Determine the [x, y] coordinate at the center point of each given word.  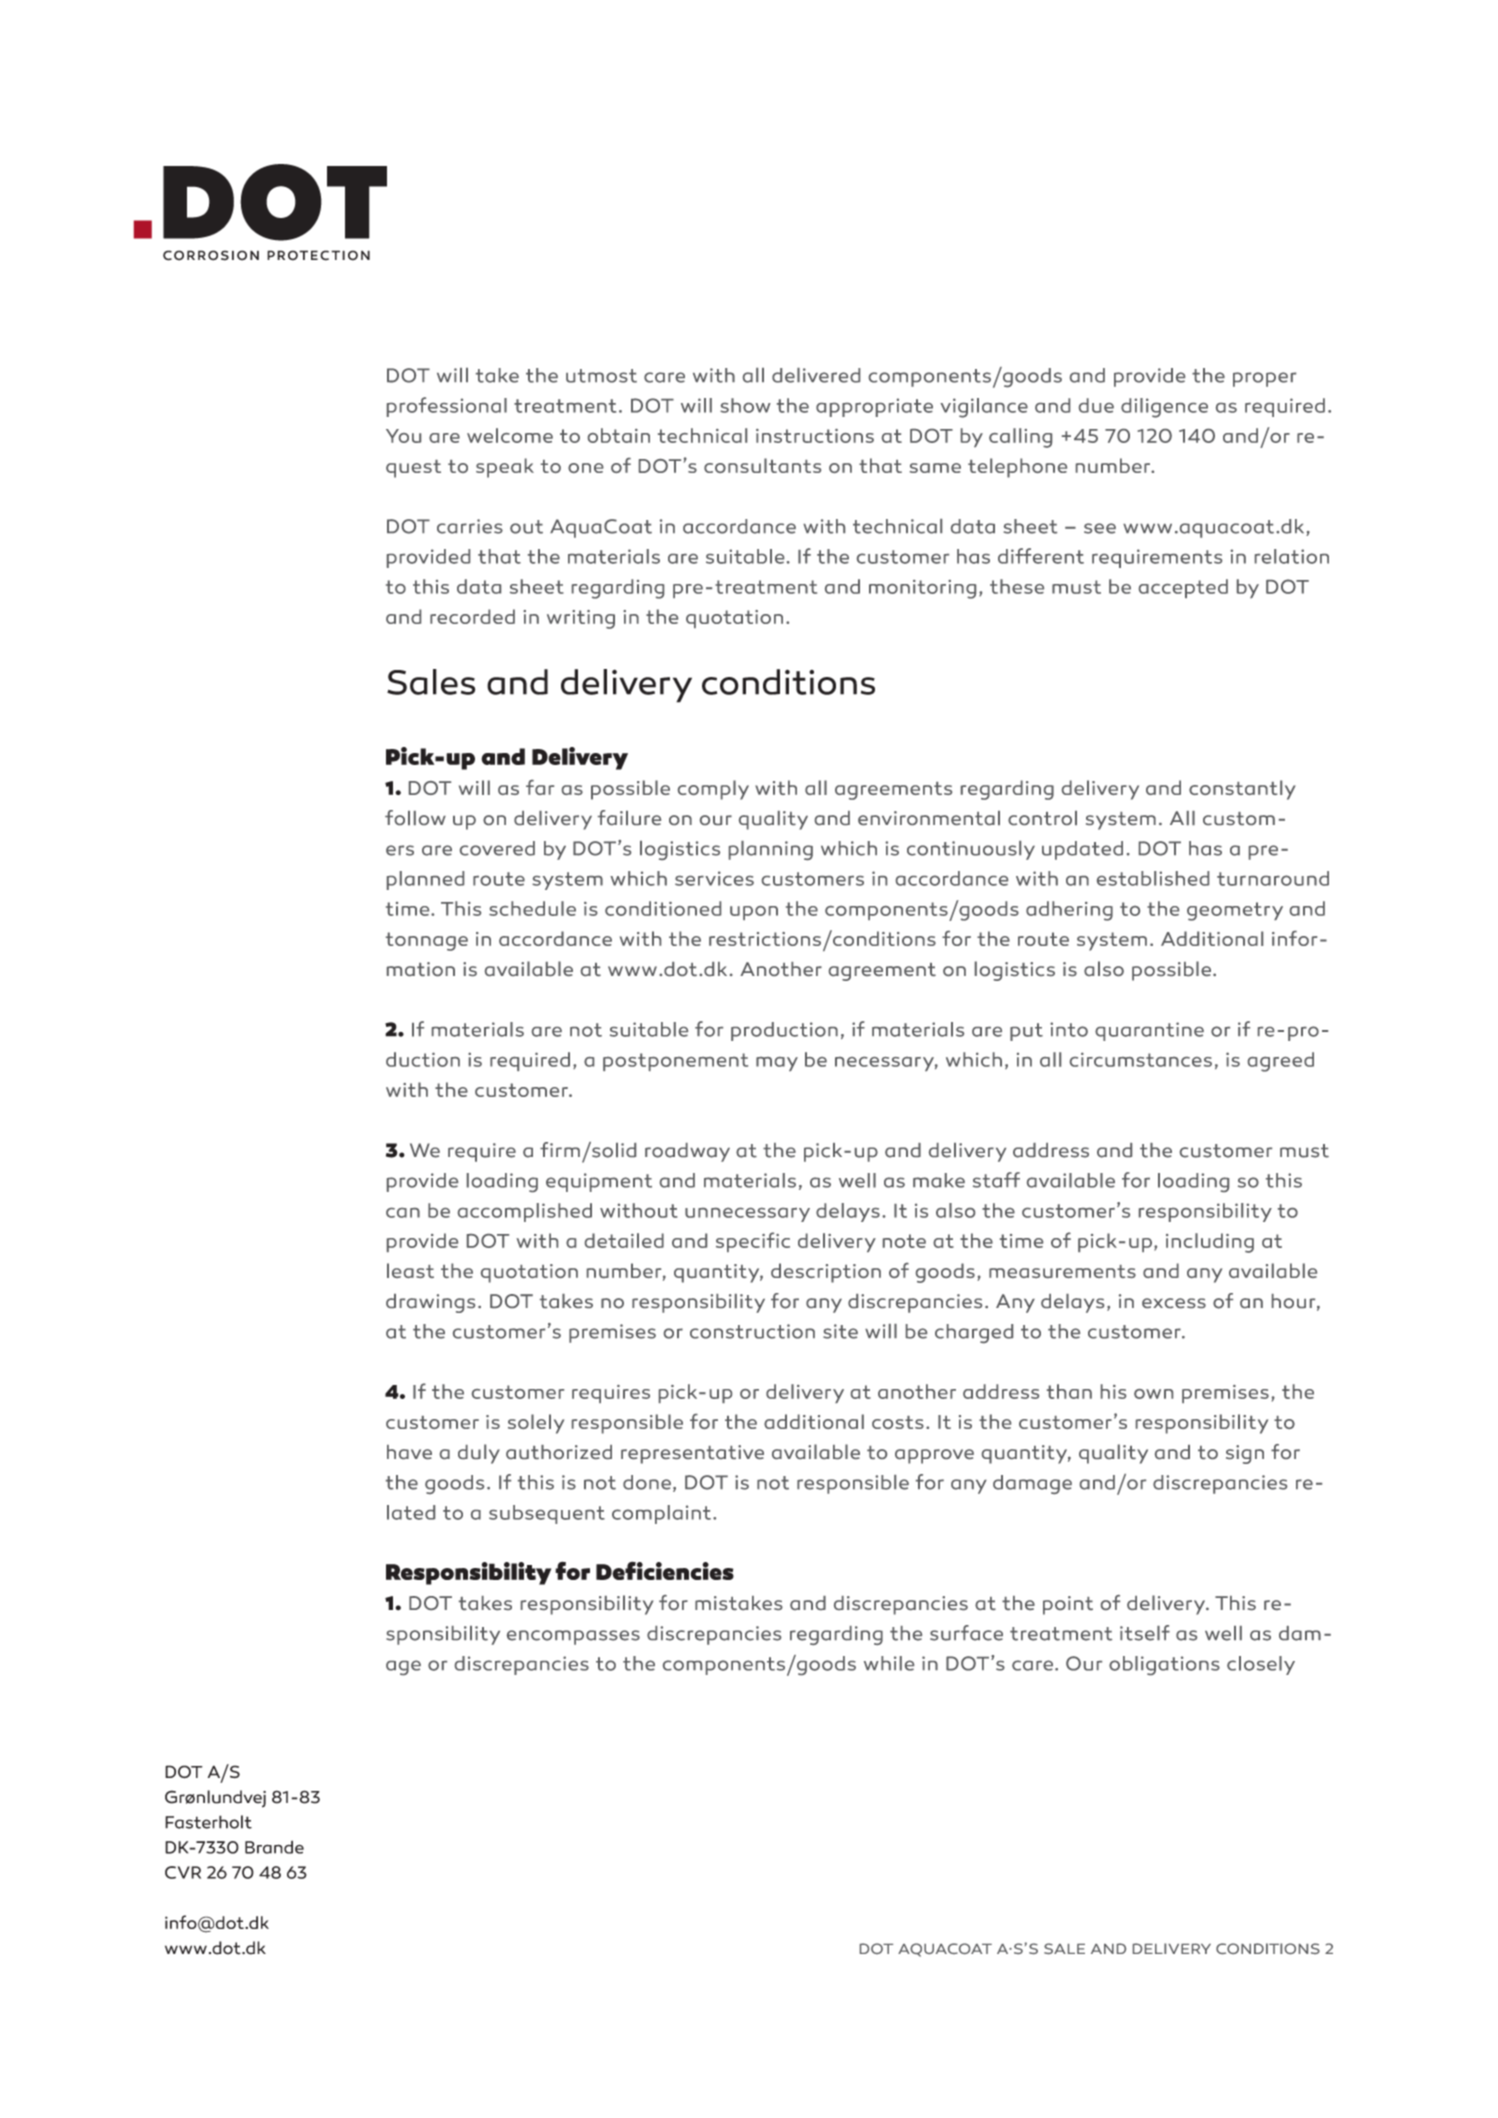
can [403, 1213]
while [889, 1663]
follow [415, 817]
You [403, 436]
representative [692, 1454]
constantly [1242, 790]
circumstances [1141, 1059]
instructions [815, 436]
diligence [1164, 408]
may [777, 1064]
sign [1245, 1454]
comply [713, 790]
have [409, 1452]
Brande [274, 1847]
